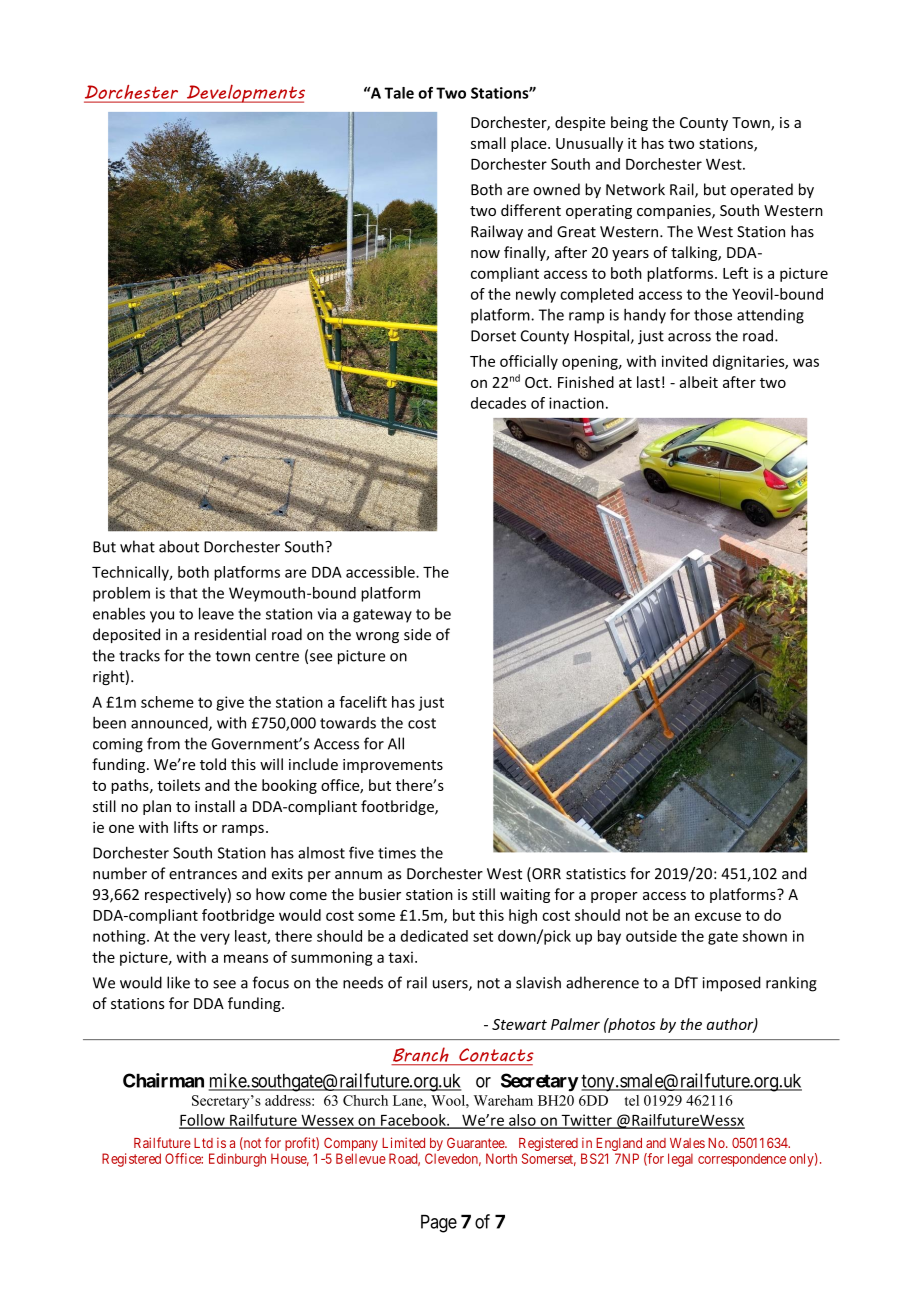 This screenshot has height=1308, width=924. Describe the element at coordinates (713, 314) in the screenshot. I see `those` at that location.
